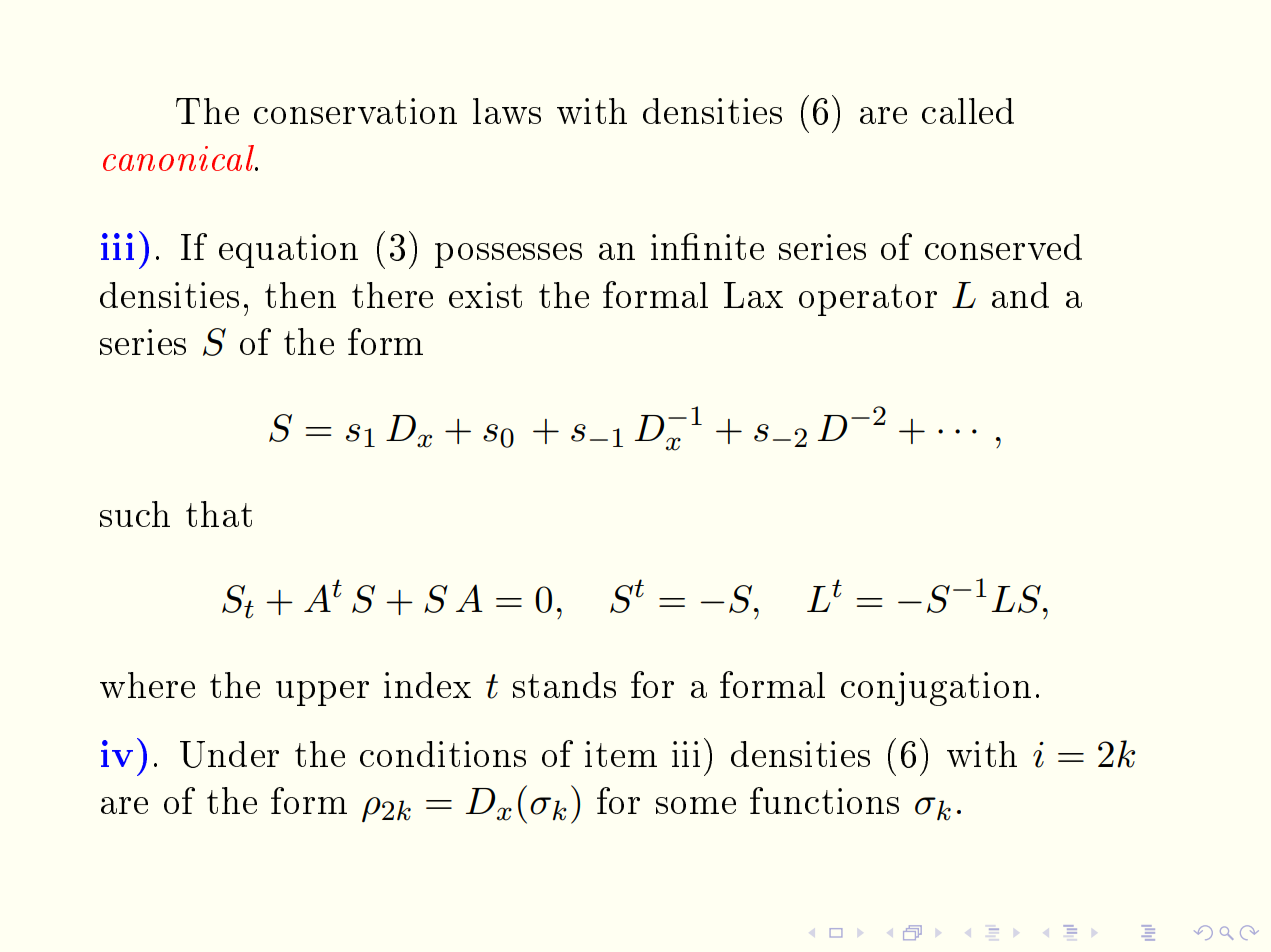  What do you see at coordinates (968, 111) in the page?
I see `called` at bounding box center [968, 111].
